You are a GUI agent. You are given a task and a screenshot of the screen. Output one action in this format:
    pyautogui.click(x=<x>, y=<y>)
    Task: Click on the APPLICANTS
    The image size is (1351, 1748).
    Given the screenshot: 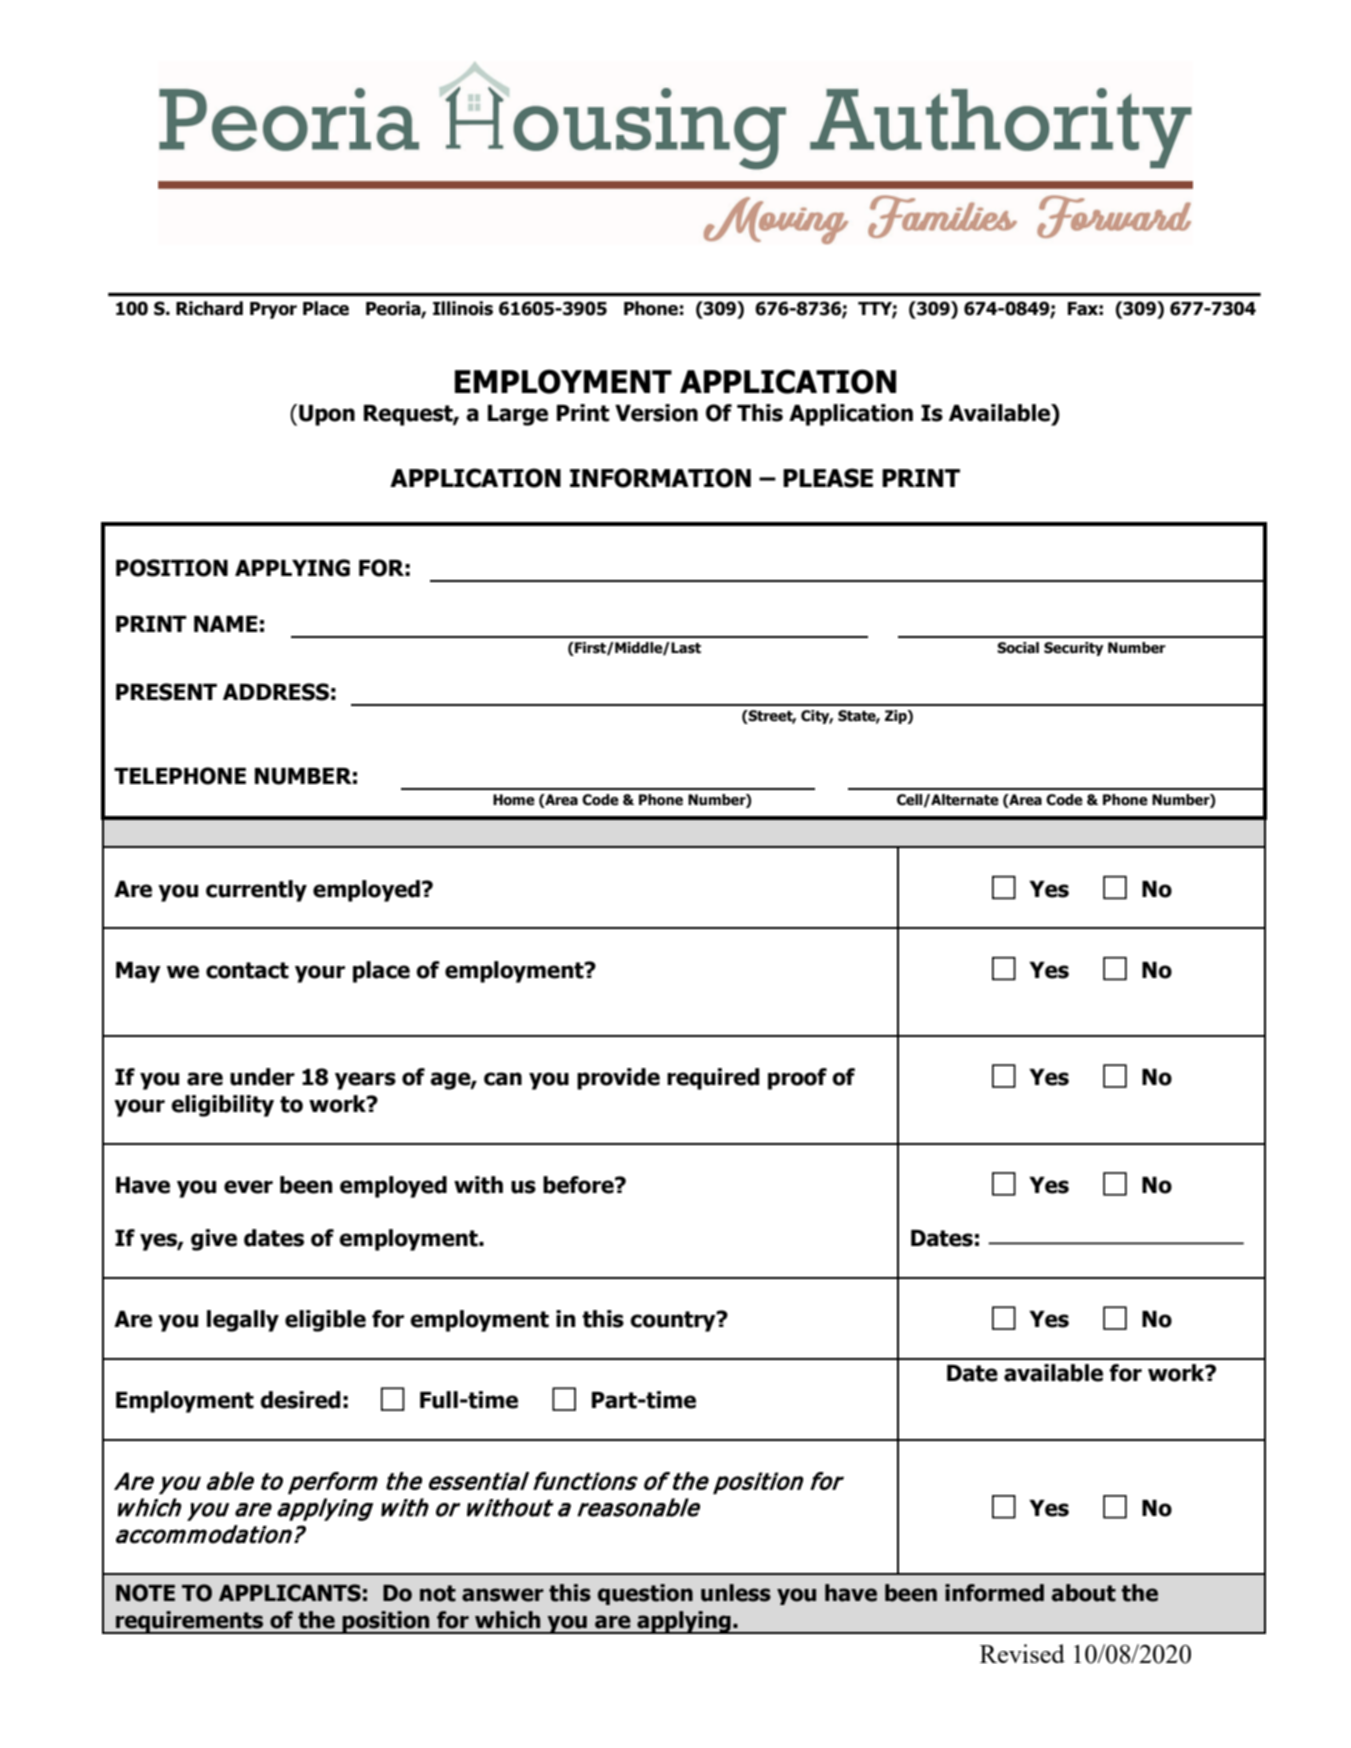 What is the action you would take?
    pyautogui.click(x=290, y=1593)
